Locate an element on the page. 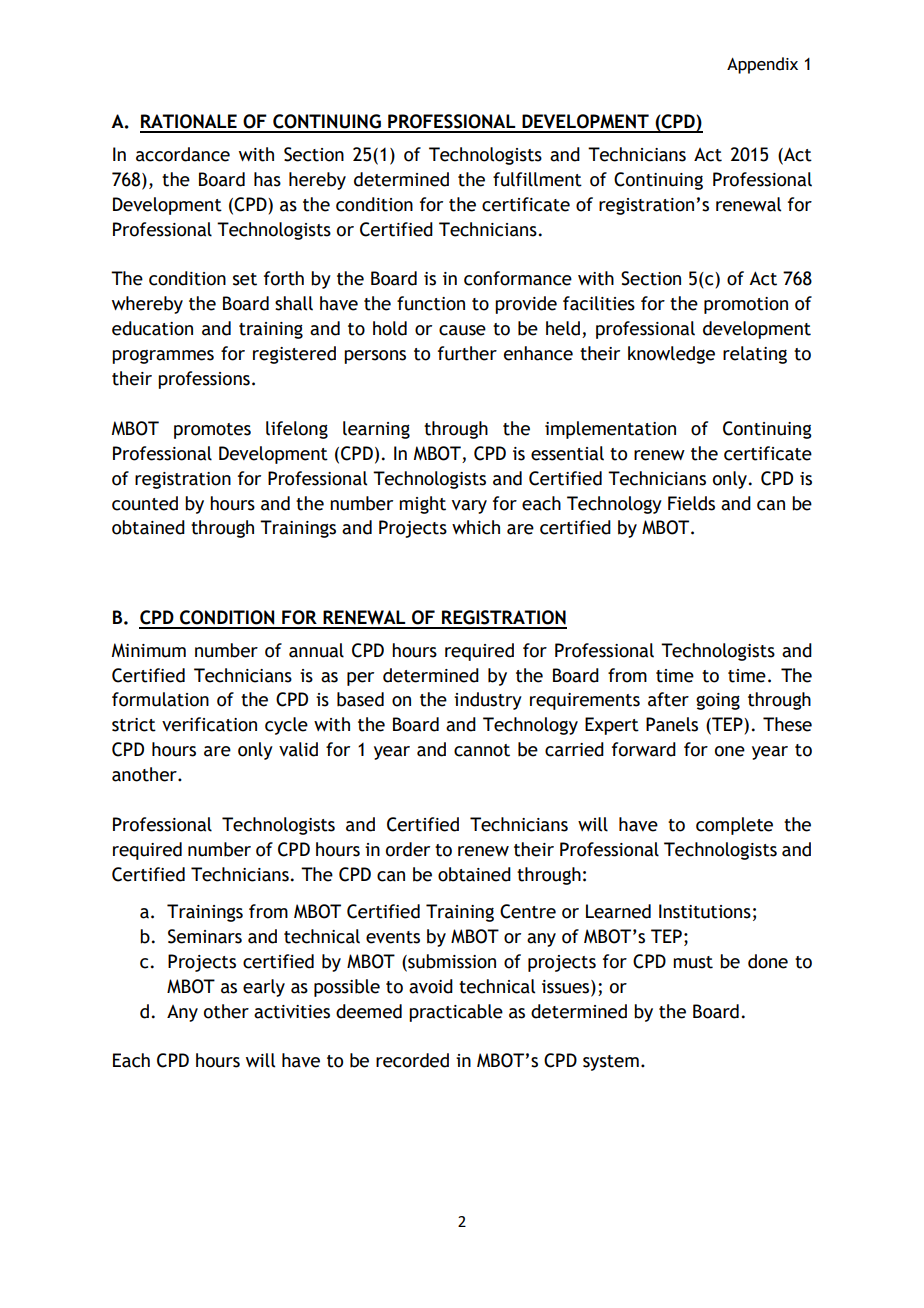 The width and height of the image is (924, 1308). further is located at coordinates (467, 353).
